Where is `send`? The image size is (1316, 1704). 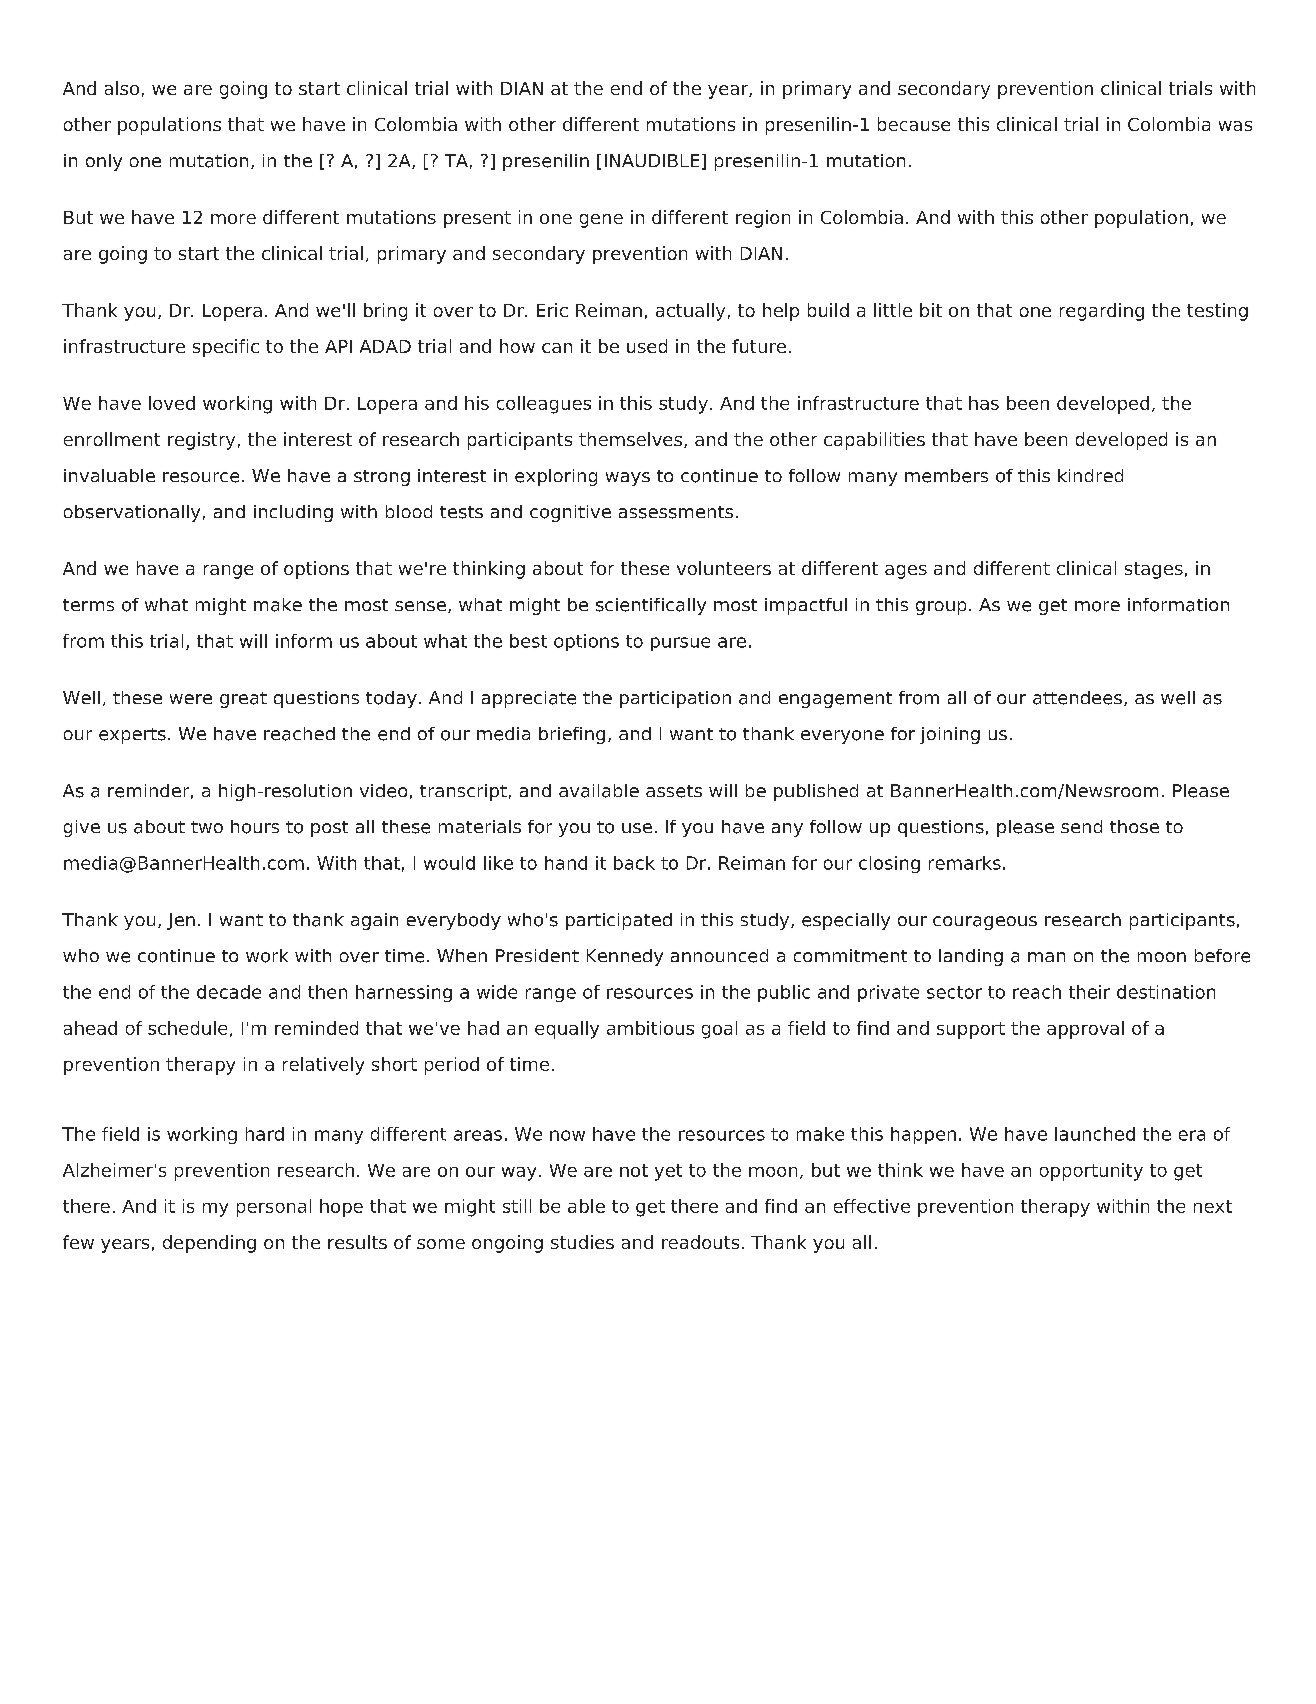
send is located at coordinates (1081, 826).
